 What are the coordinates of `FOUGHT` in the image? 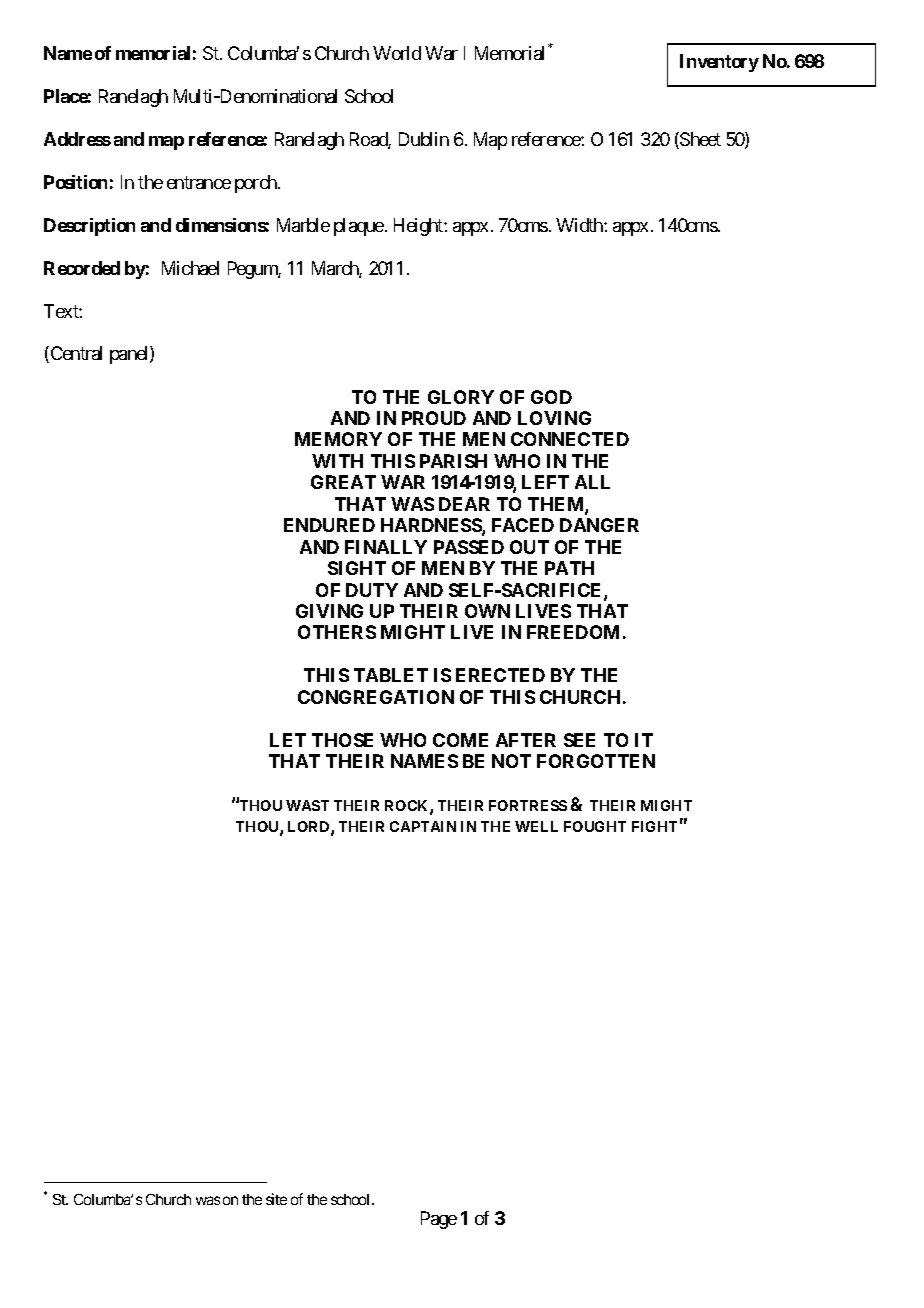 It's located at (595, 826).
